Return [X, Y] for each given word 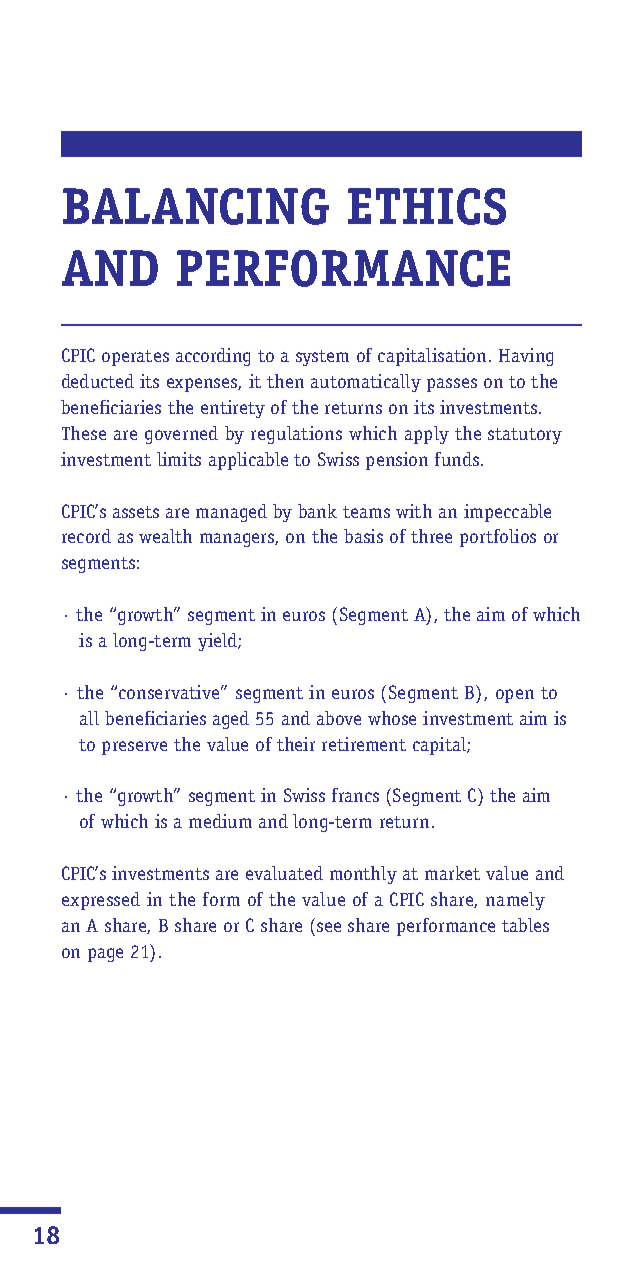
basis [363, 536]
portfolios [498, 538]
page [105, 955]
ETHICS [427, 206]
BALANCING [196, 206]
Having [526, 357]
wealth [165, 536]
